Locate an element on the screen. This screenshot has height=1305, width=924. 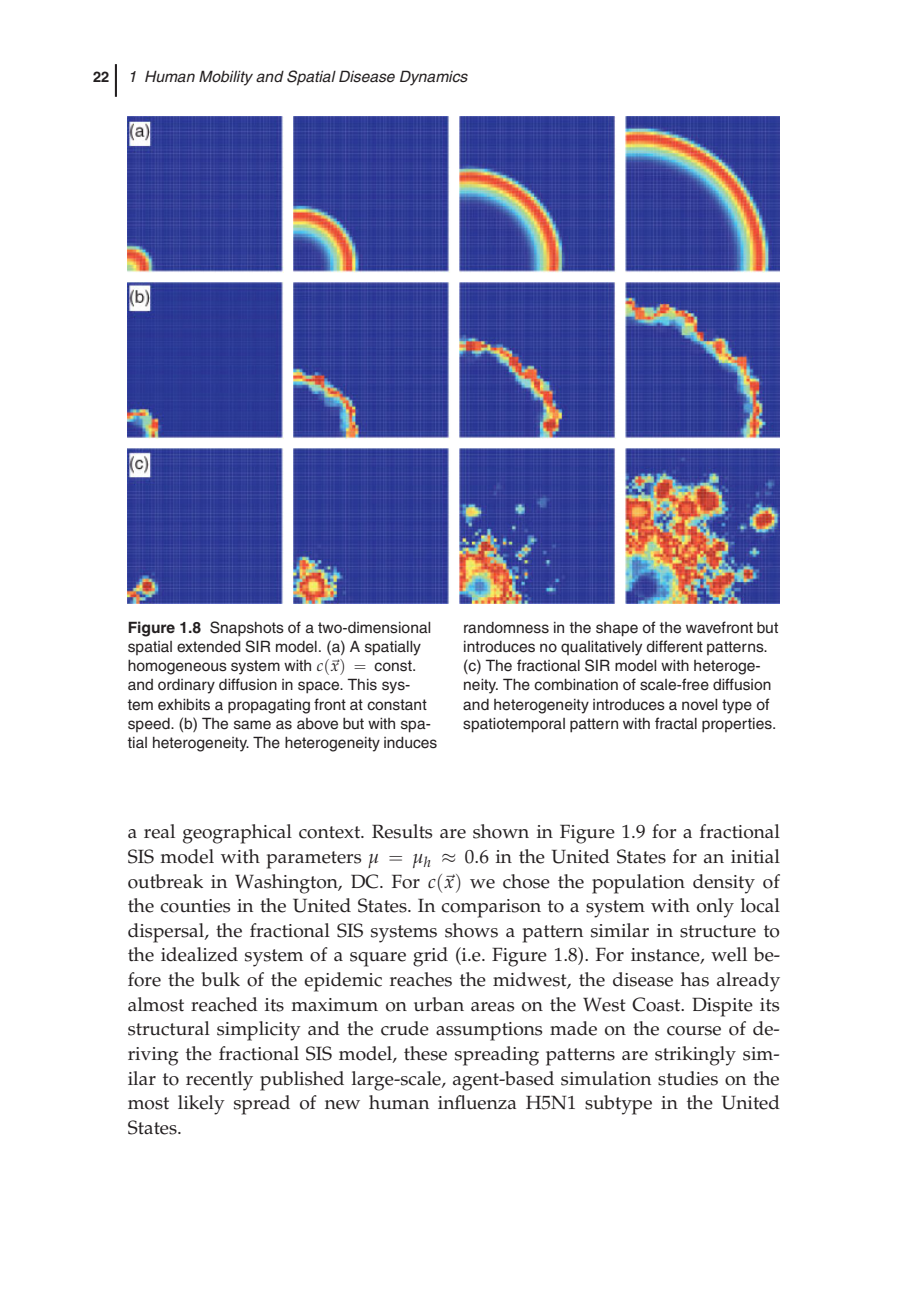
recently is located at coordinates (219, 1081).
